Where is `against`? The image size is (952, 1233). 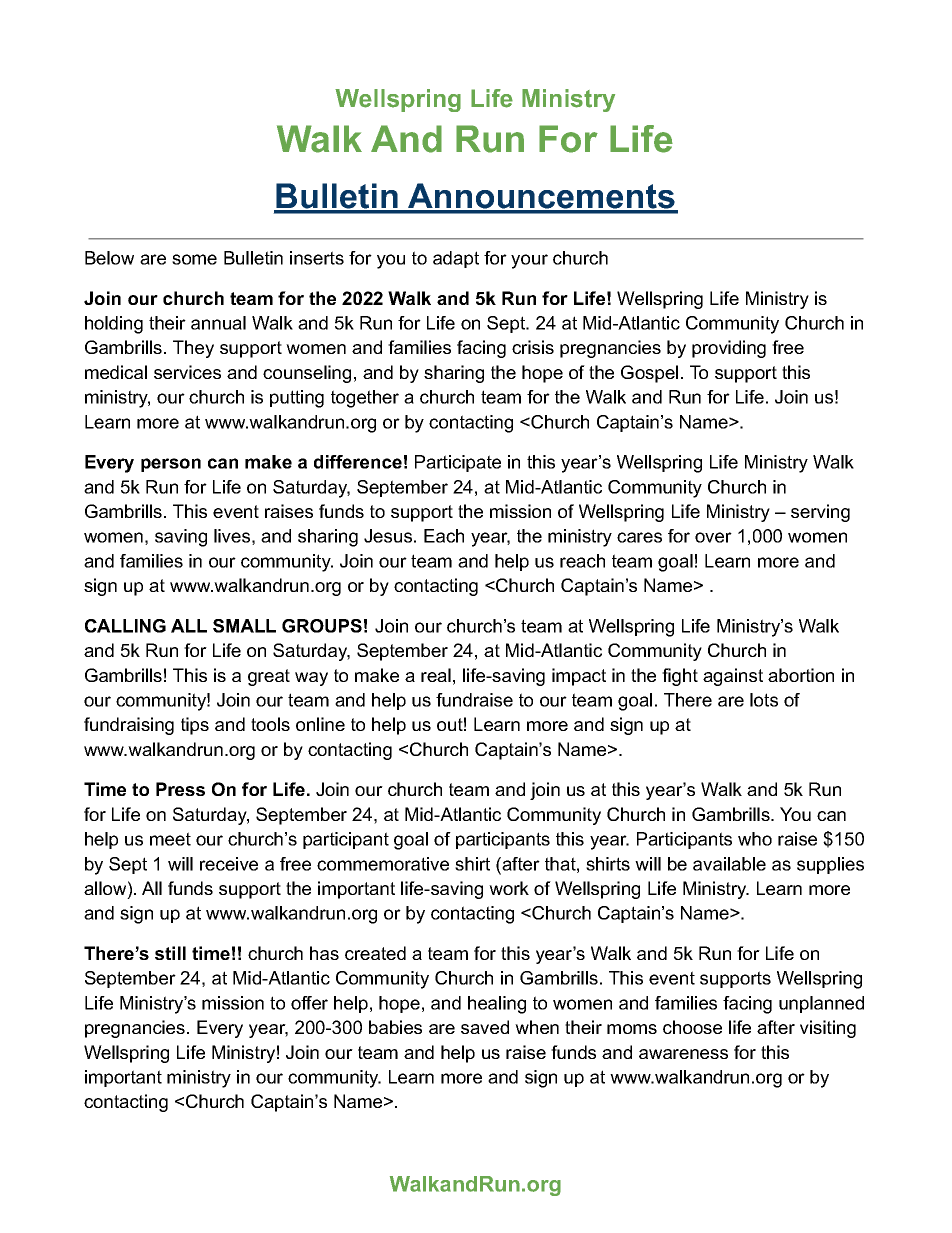 against is located at coordinates (733, 677).
